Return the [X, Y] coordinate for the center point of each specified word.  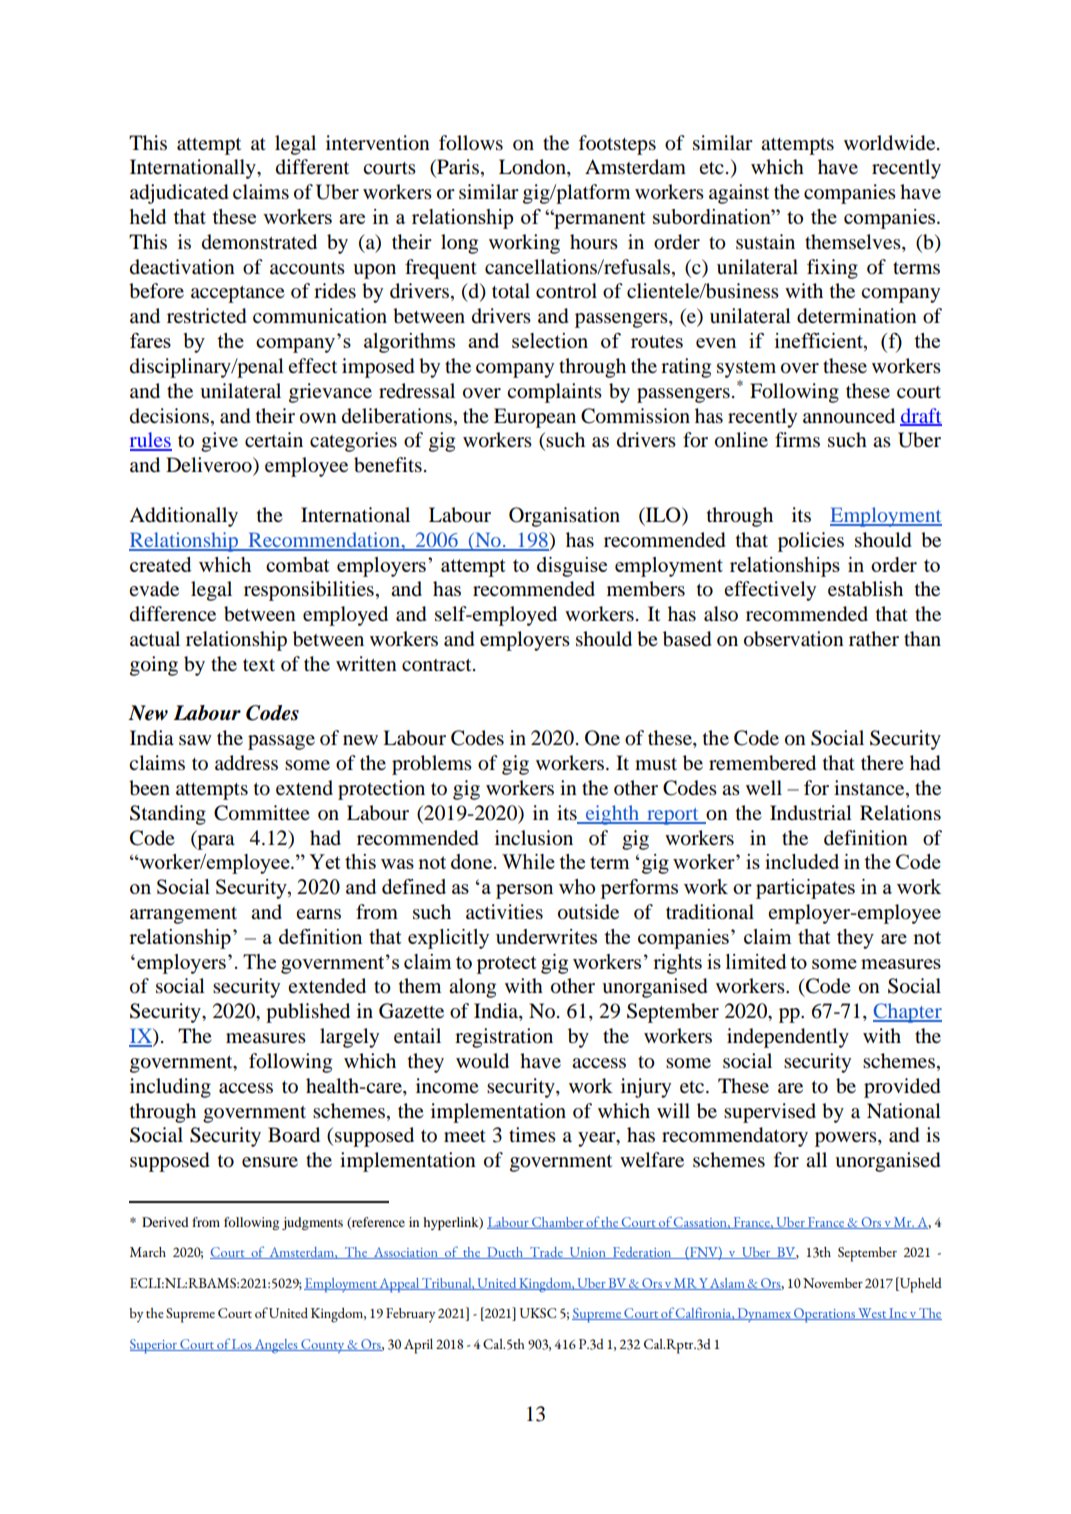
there [882, 762]
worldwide [891, 143]
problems [432, 765]
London [533, 168]
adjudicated [179, 194]
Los [242, 1345]
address [246, 763]
